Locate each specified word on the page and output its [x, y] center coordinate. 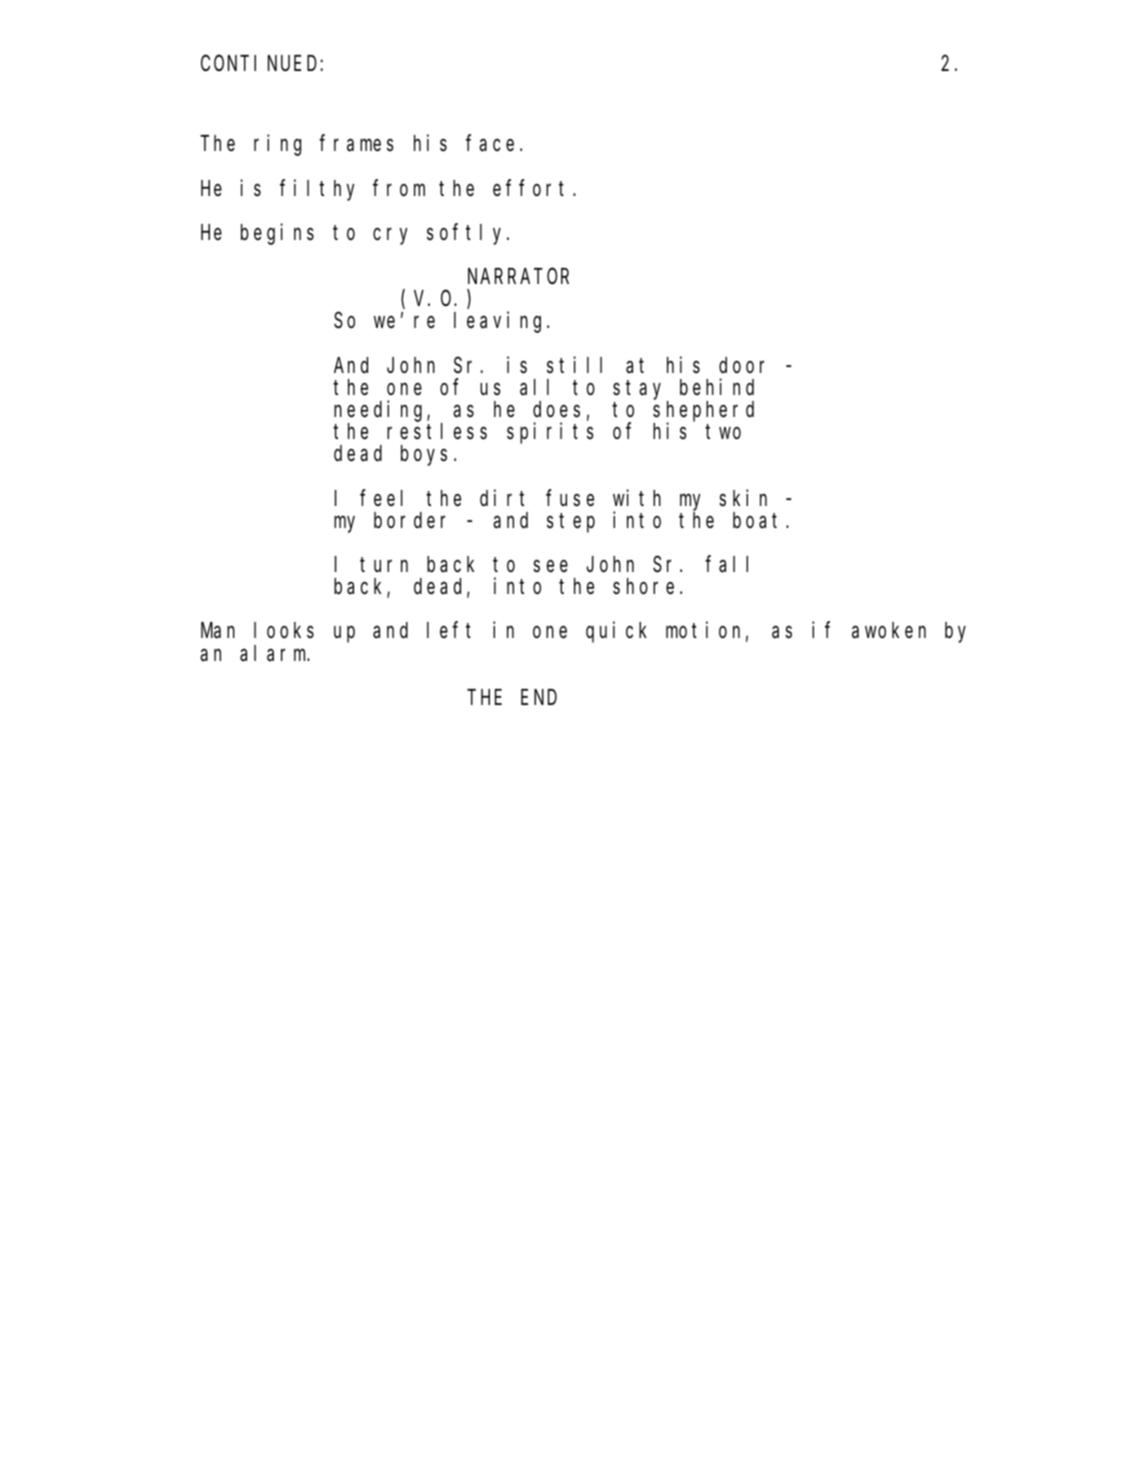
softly [467, 234]
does [556, 409]
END [539, 698]
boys [424, 455]
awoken [889, 631]
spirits [550, 433]
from [399, 188]
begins [277, 234]
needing [381, 411]
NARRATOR [518, 276]
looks [284, 631]
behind [717, 386]
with [637, 497]
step [571, 523]
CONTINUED [261, 64]
